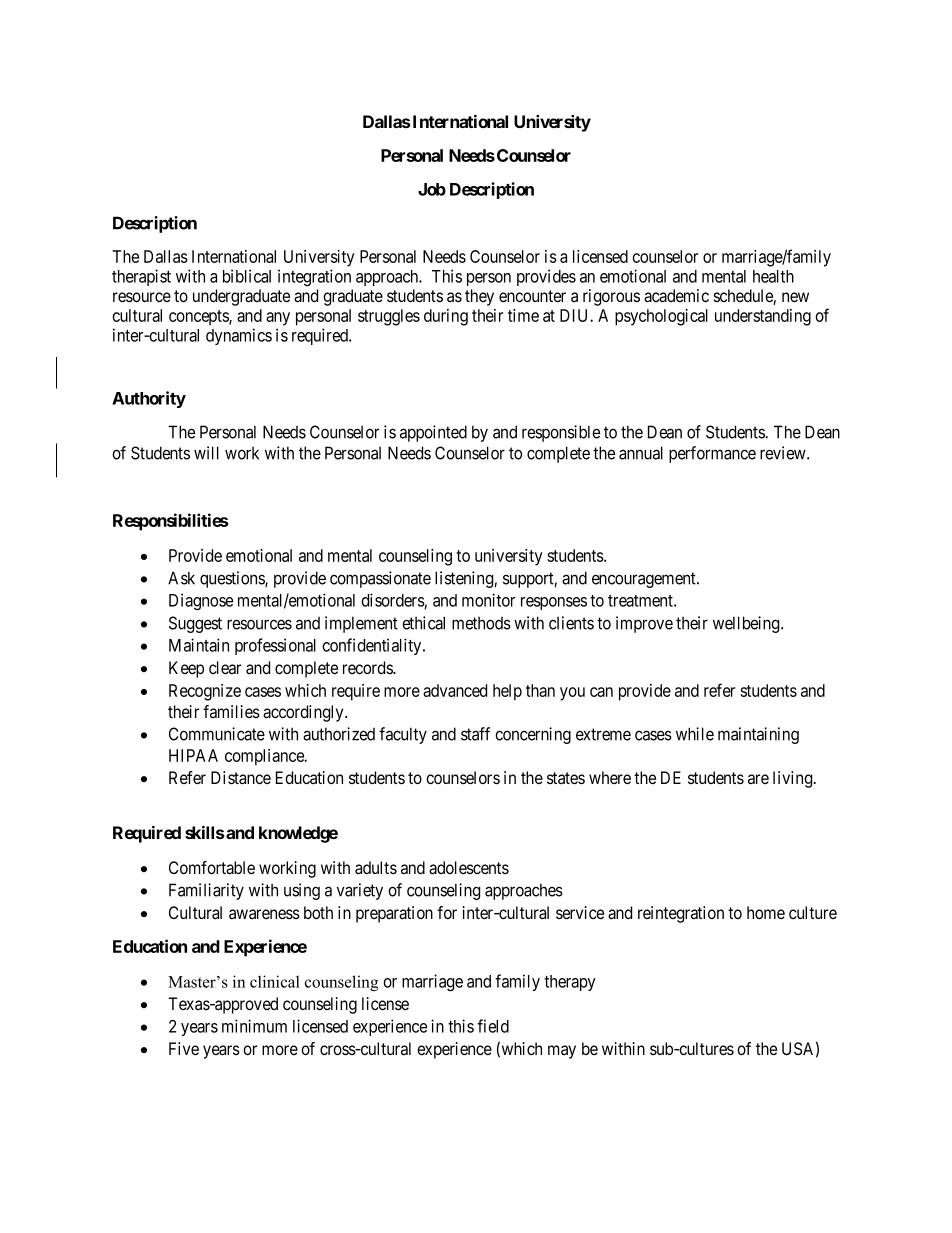 The image size is (952, 1233). What do you see at coordinates (475, 734) in the page?
I see `staff` at bounding box center [475, 734].
